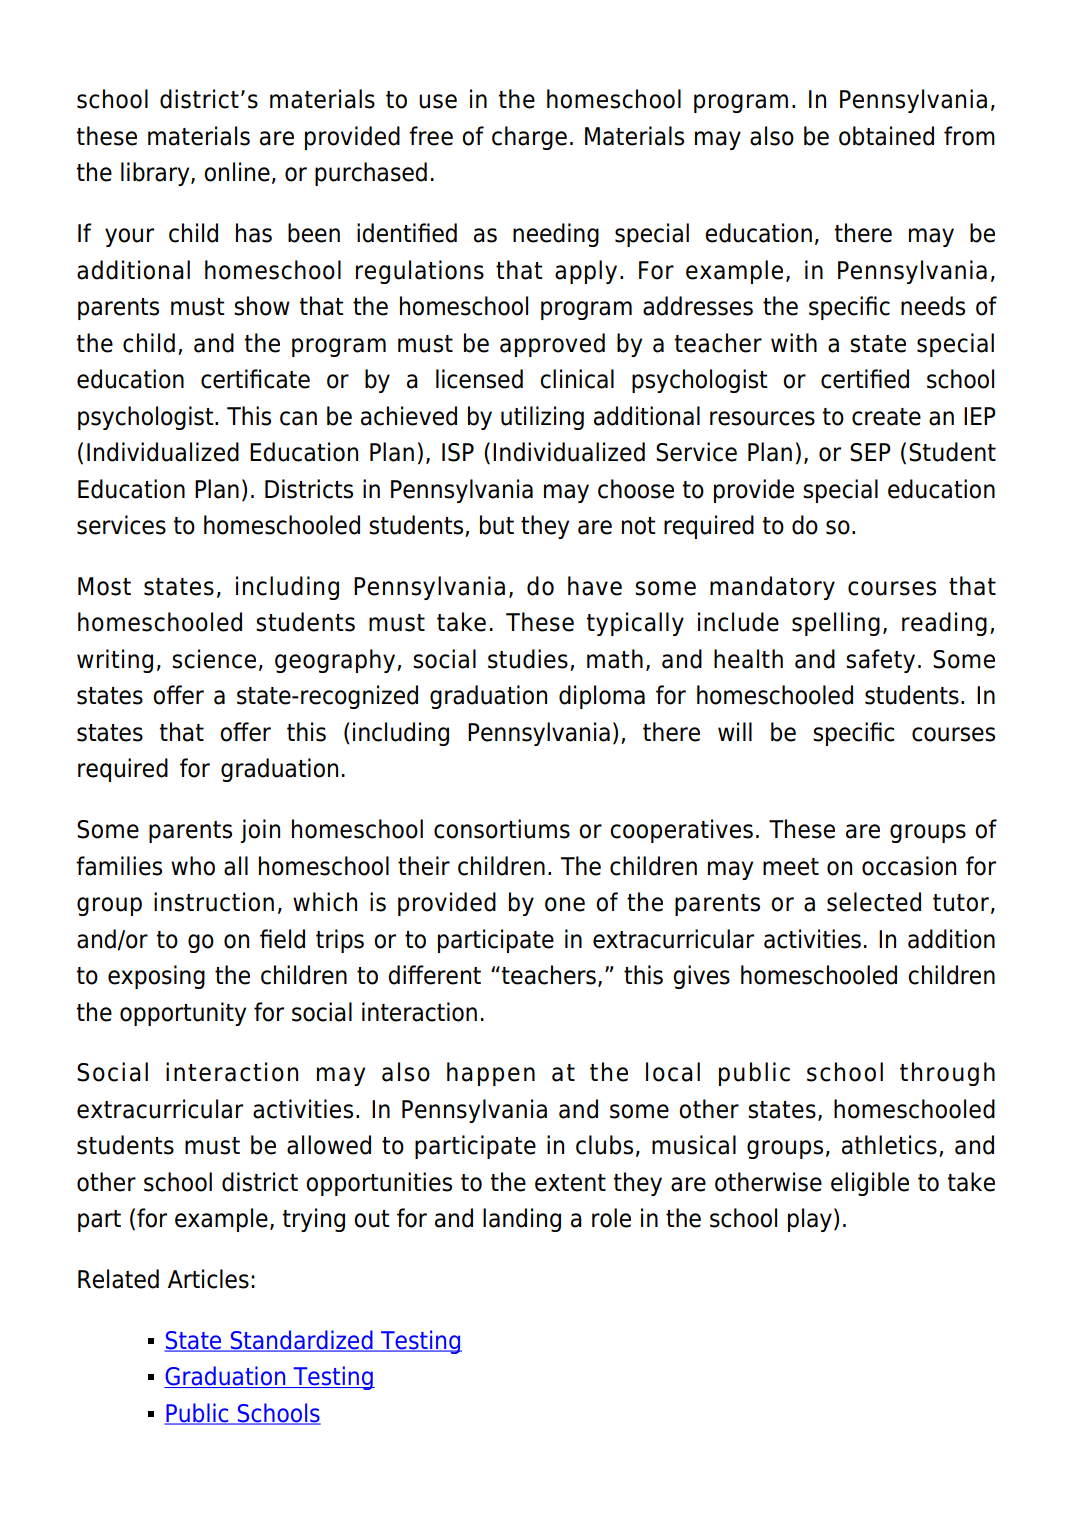  Describe the element at coordinates (208, 1279) in the screenshot. I see `Articles` at that location.
